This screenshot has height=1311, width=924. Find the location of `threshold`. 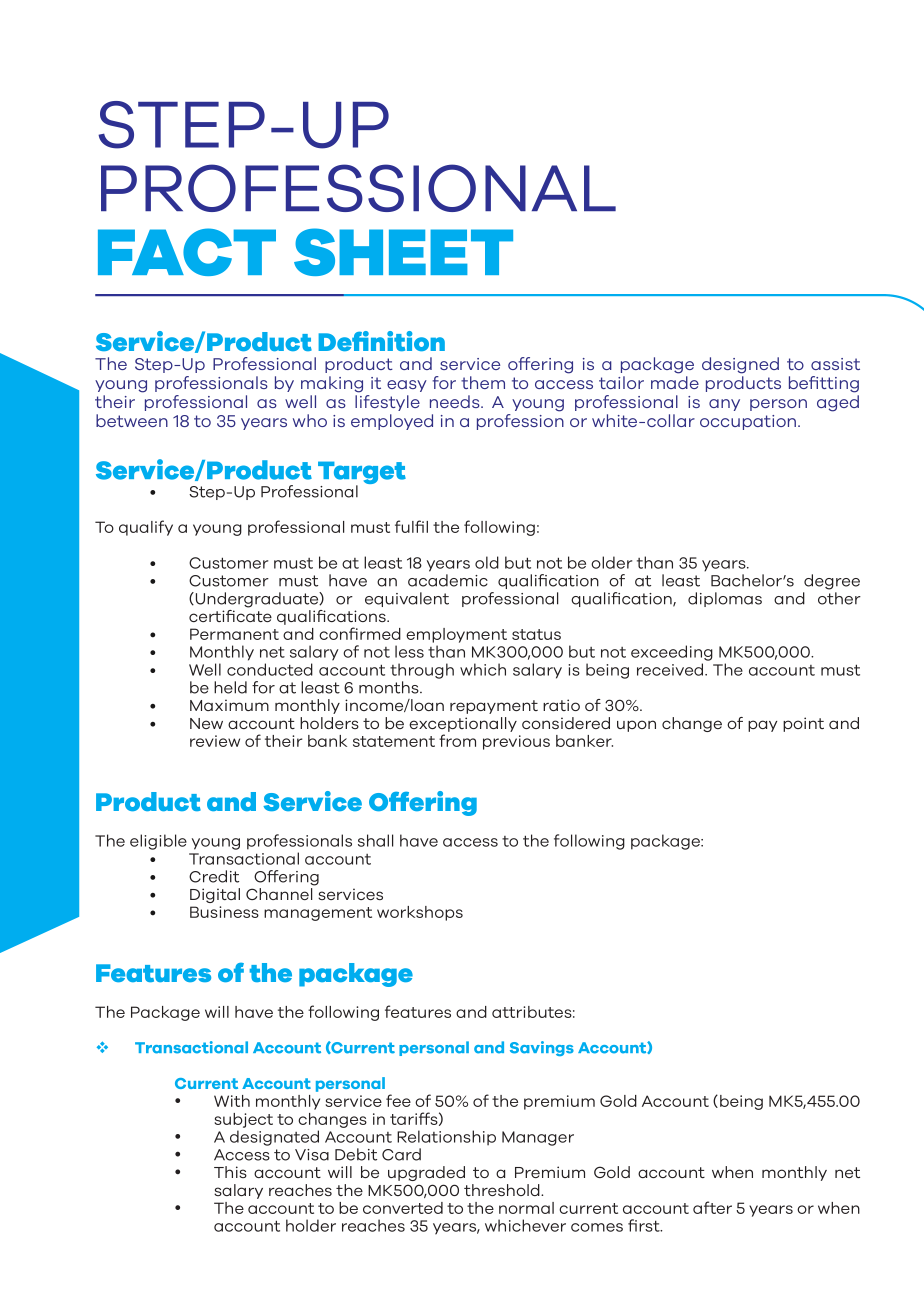

threshold is located at coordinates (503, 1190).
